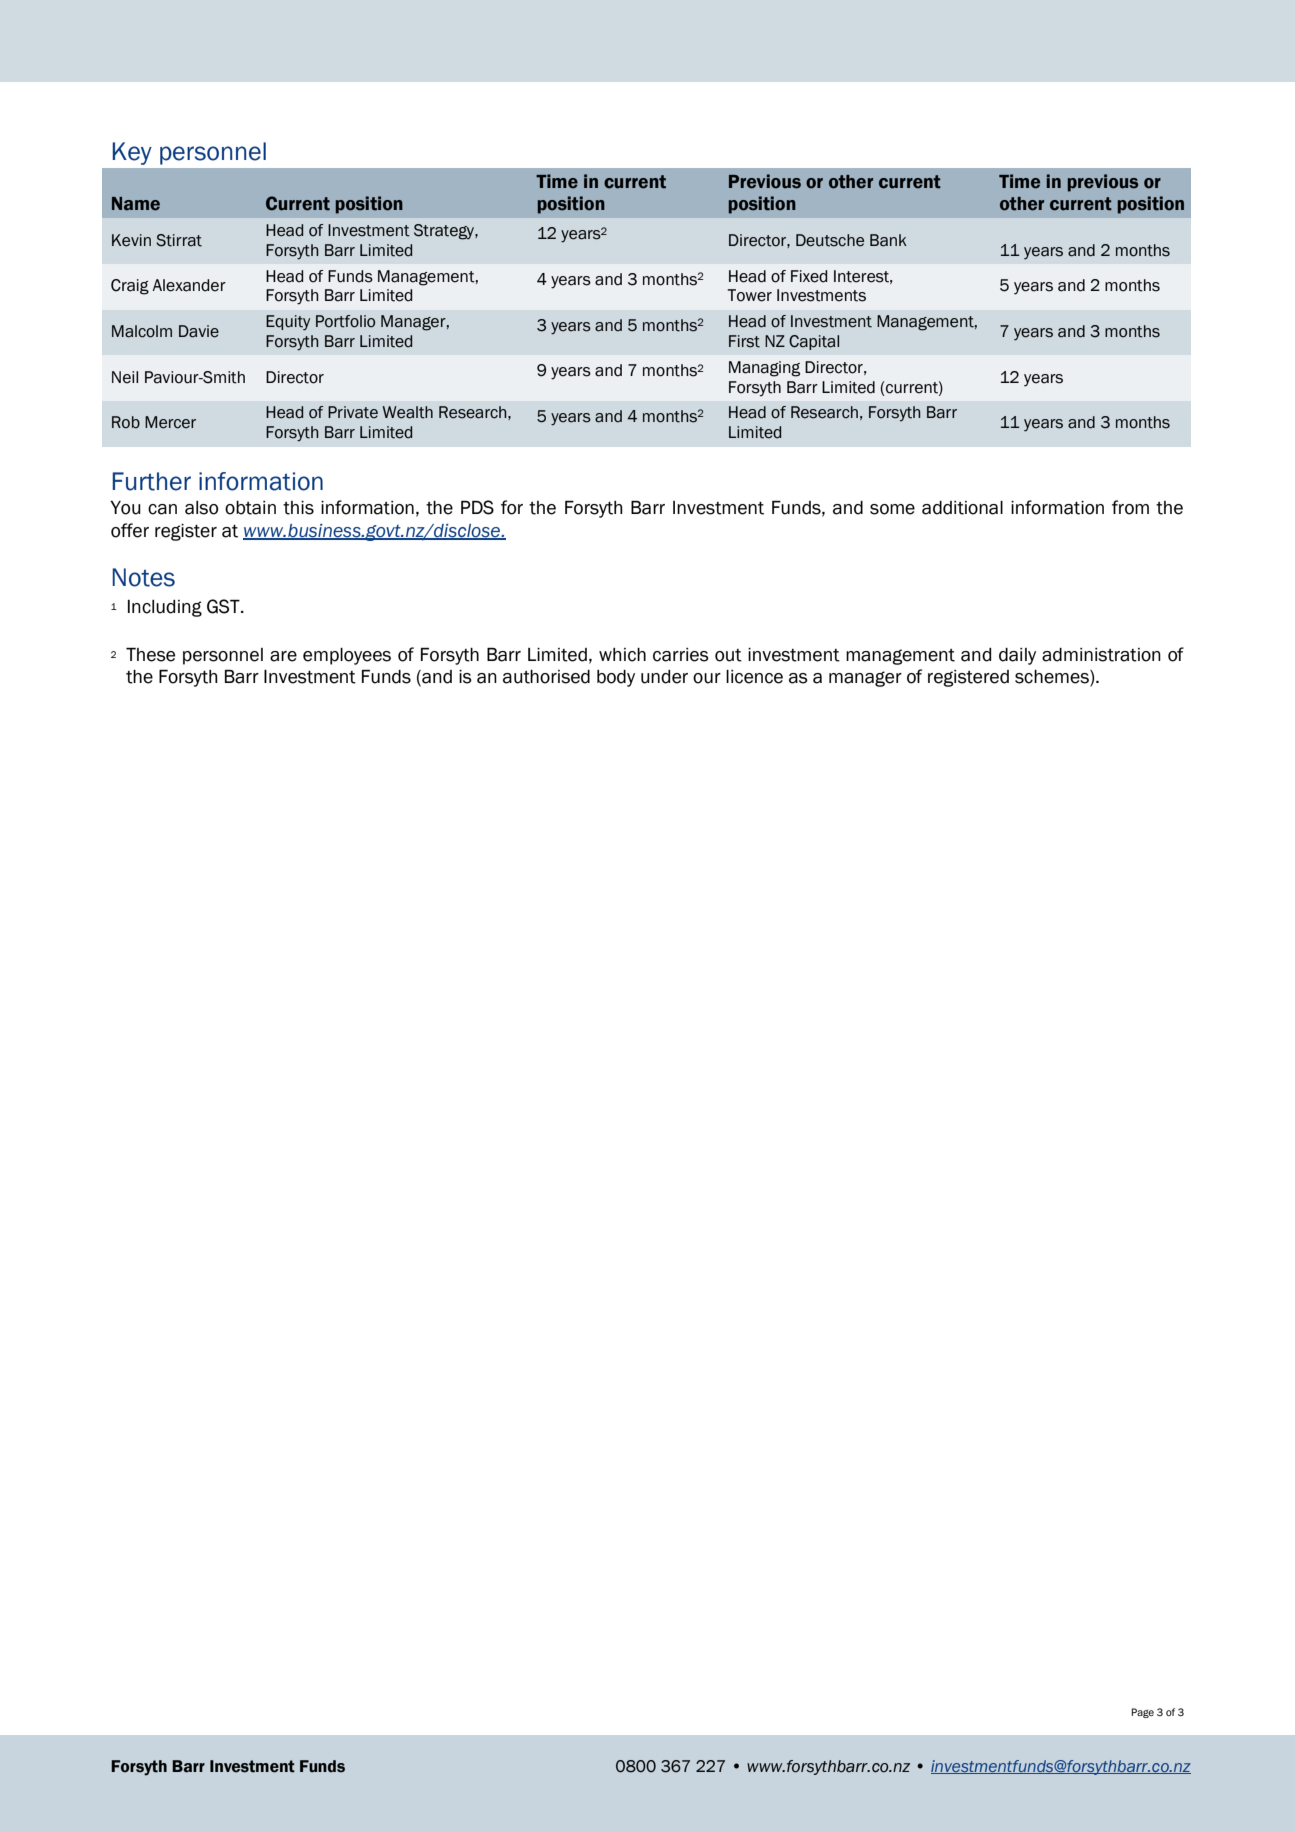 Image resolution: width=1295 pixels, height=1832 pixels. I want to click on under, so click(664, 677).
